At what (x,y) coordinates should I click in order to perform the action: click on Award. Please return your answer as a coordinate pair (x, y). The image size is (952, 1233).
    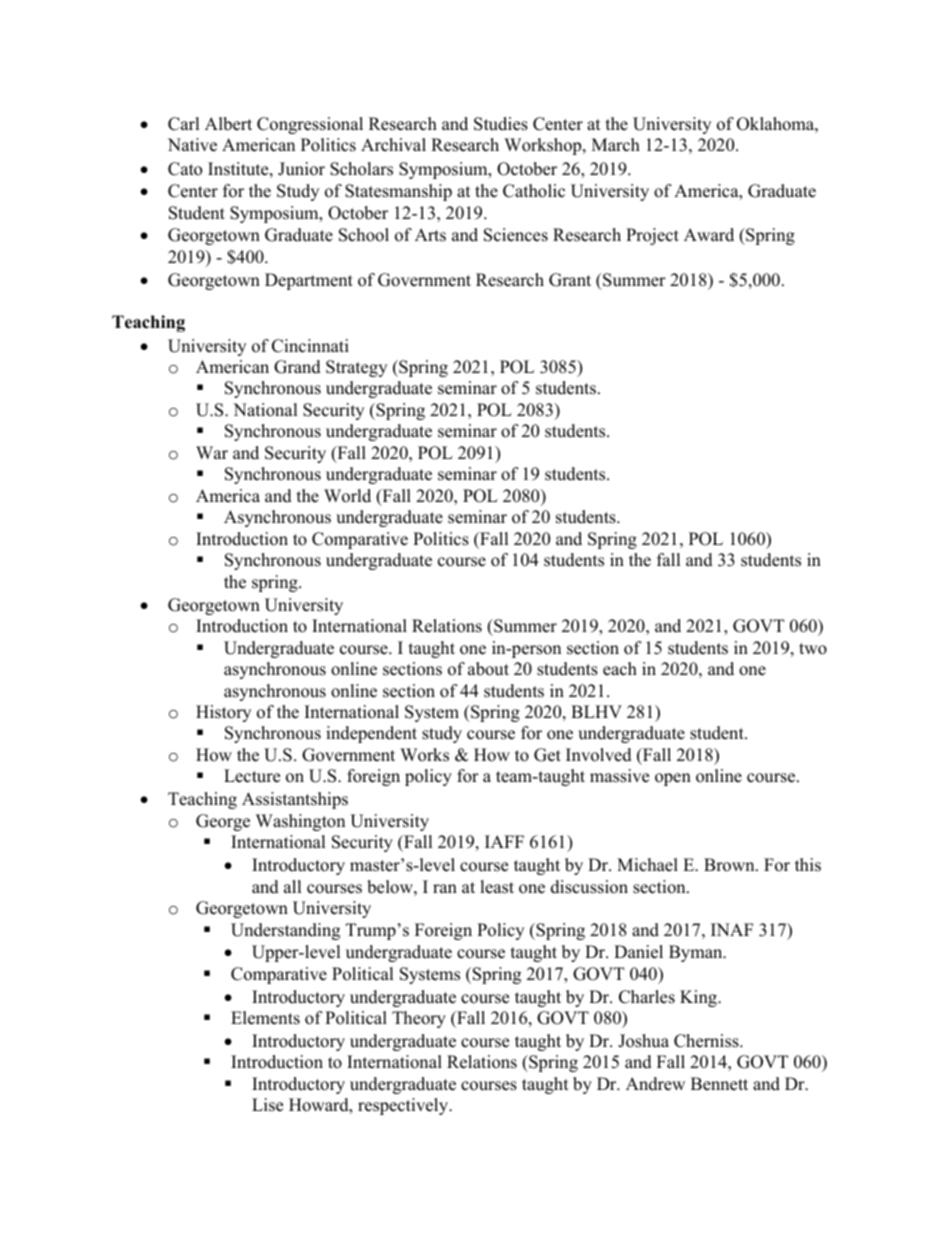
    Looking at the image, I should click on (709, 235).
